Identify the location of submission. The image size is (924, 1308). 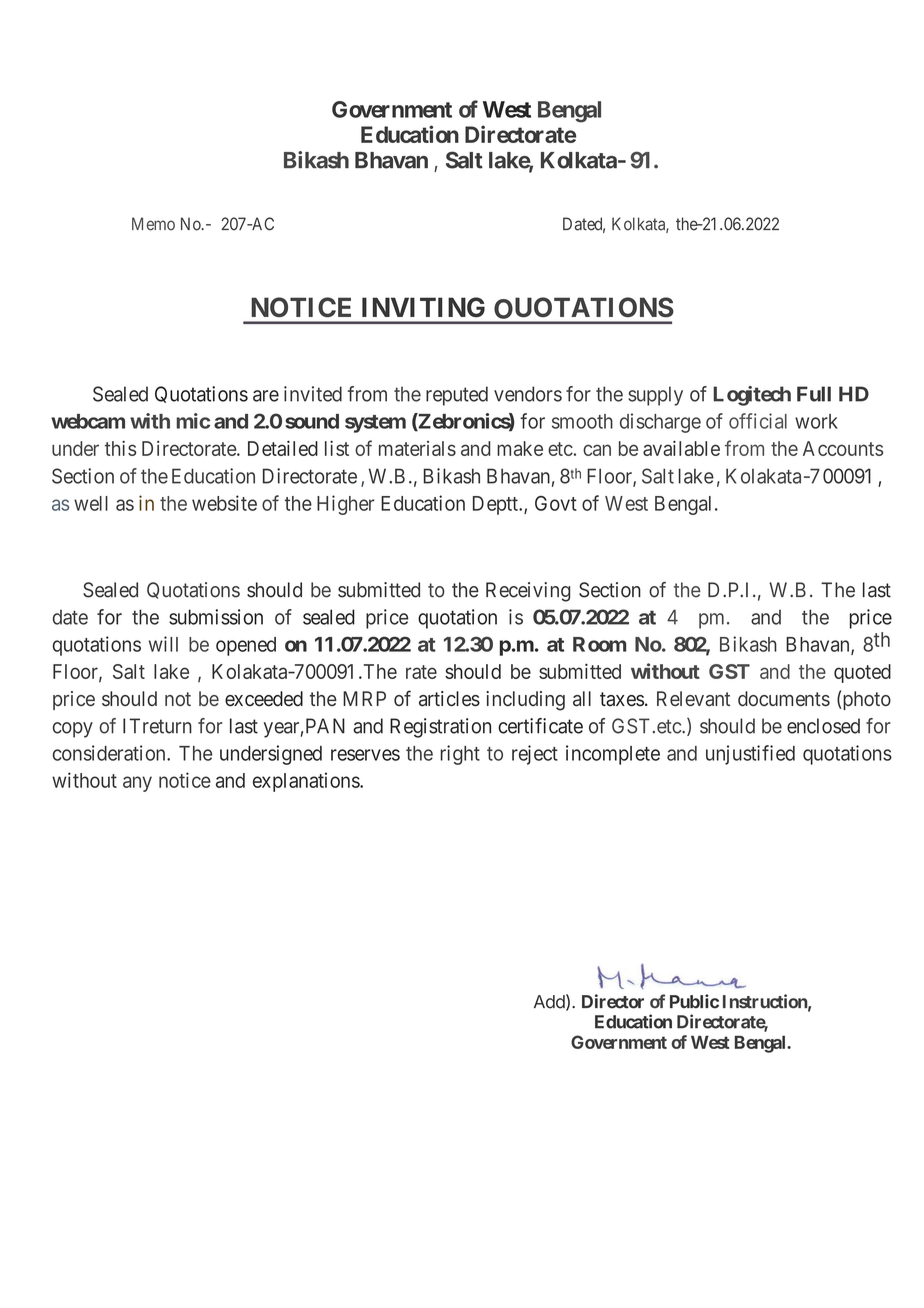
(216, 617).
